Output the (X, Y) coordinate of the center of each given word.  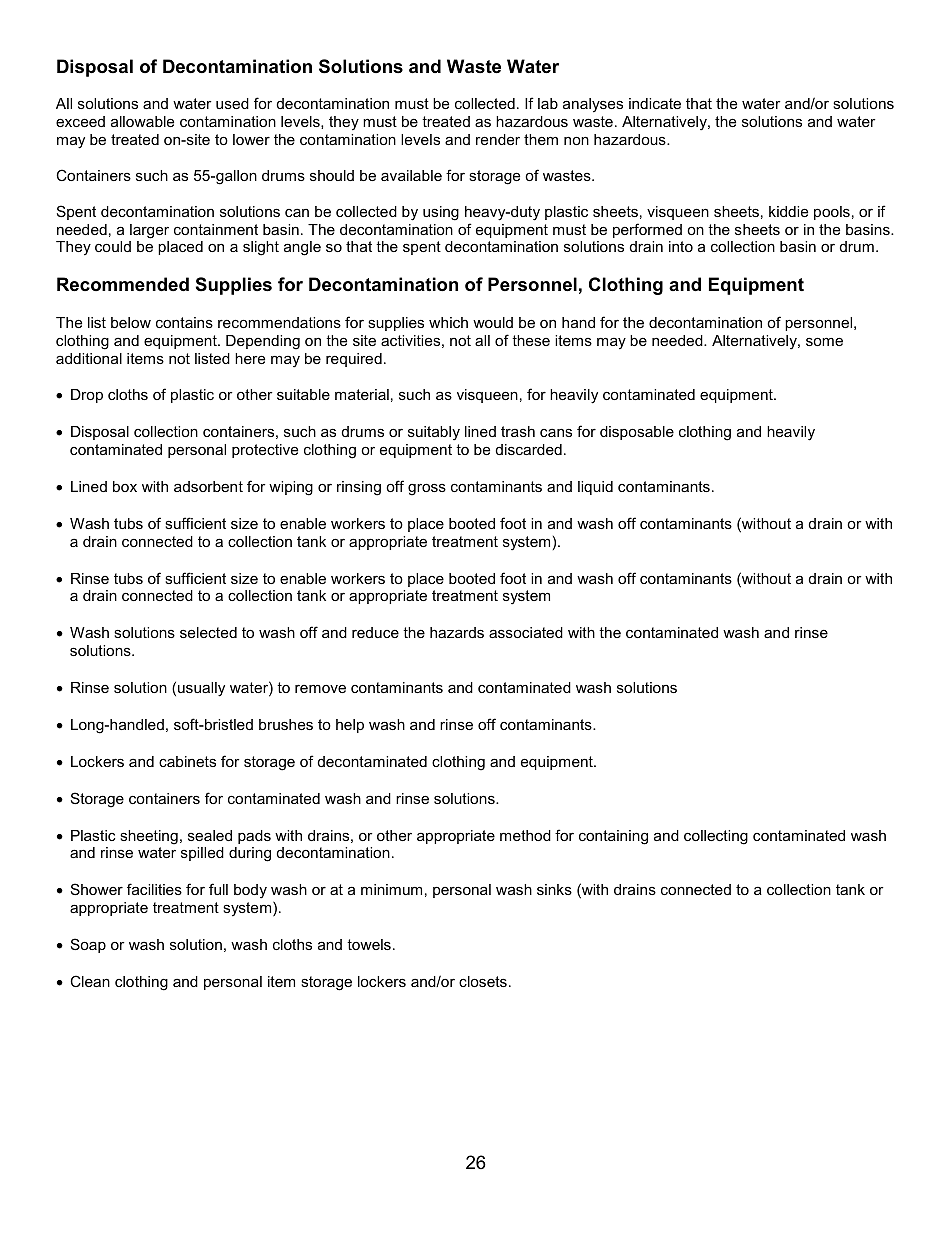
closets (483, 981)
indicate (655, 103)
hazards (457, 632)
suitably (434, 433)
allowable (142, 121)
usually (201, 689)
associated (526, 632)
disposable (637, 433)
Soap (88, 945)
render (498, 139)
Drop (87, 396)
